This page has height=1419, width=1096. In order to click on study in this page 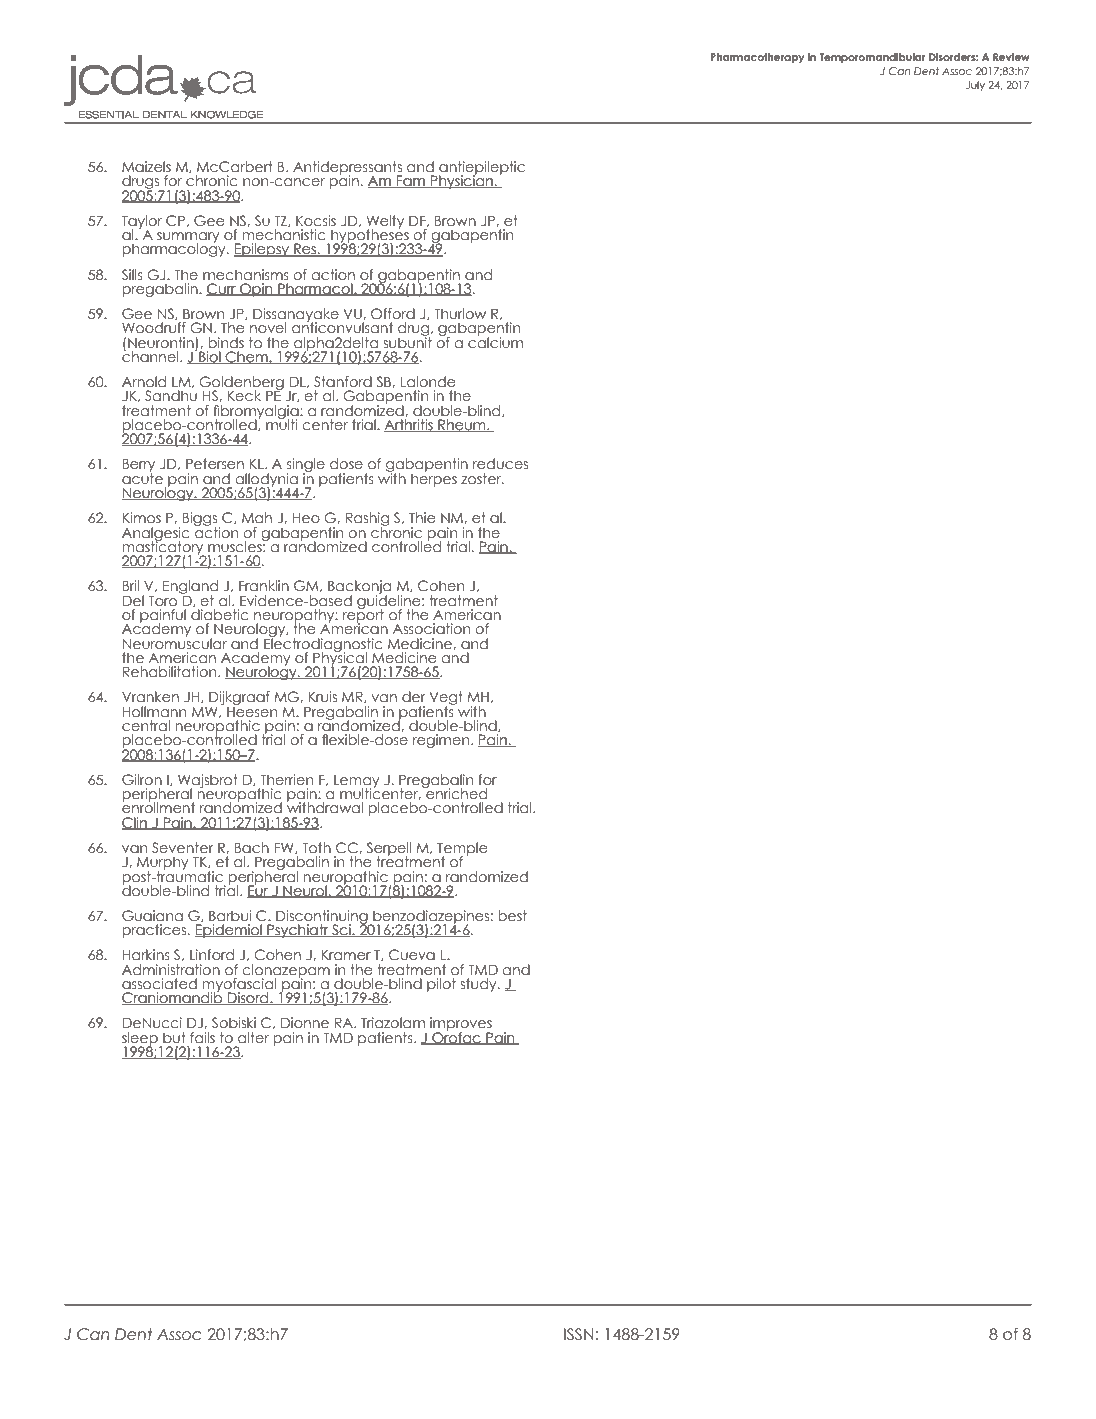, I will do `click(479, 985)`.
